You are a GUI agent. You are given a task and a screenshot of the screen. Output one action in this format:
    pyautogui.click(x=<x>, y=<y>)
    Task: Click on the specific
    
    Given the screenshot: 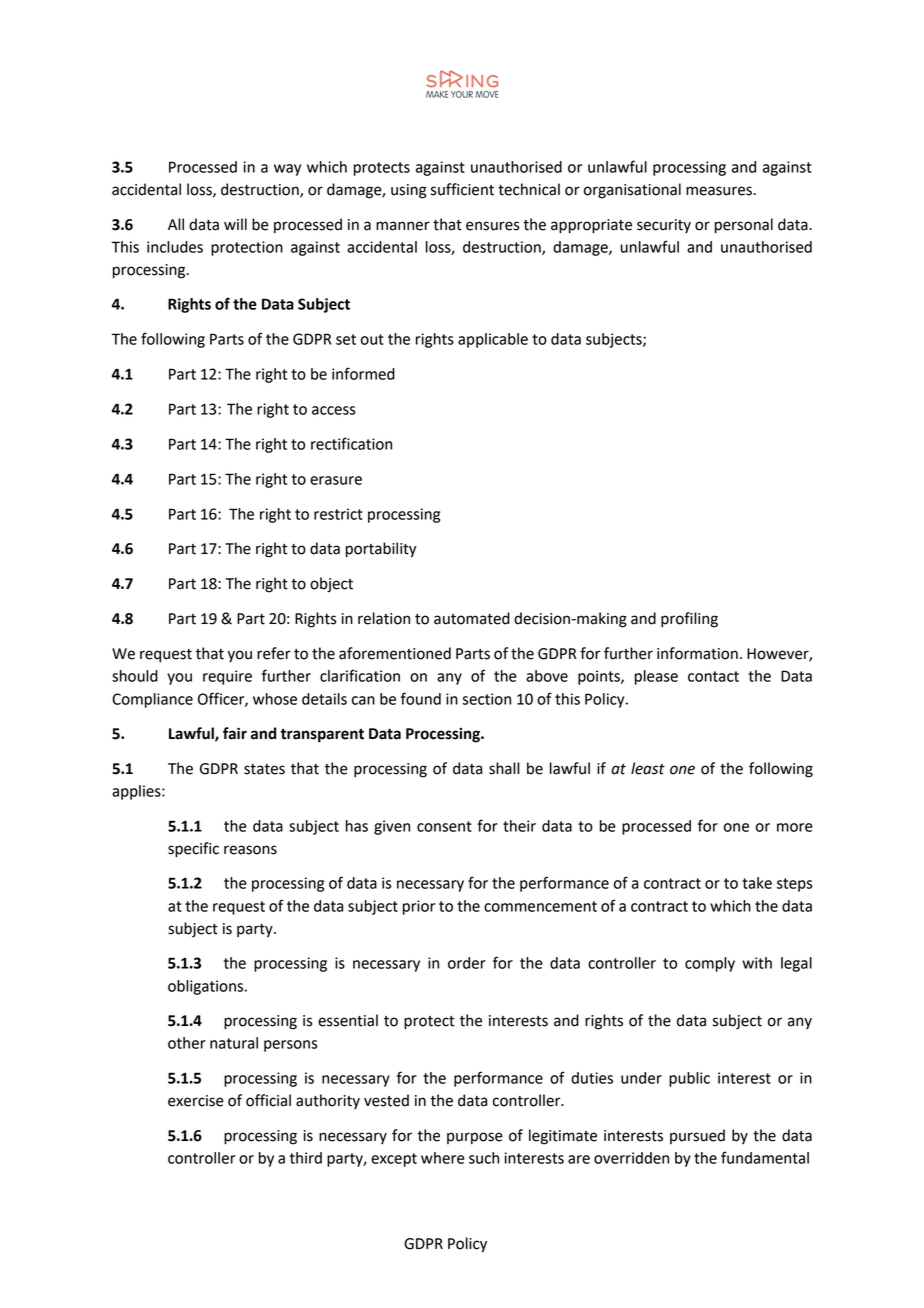 What is the action you would take?
    pyautogui.click(x=193, y=850)
